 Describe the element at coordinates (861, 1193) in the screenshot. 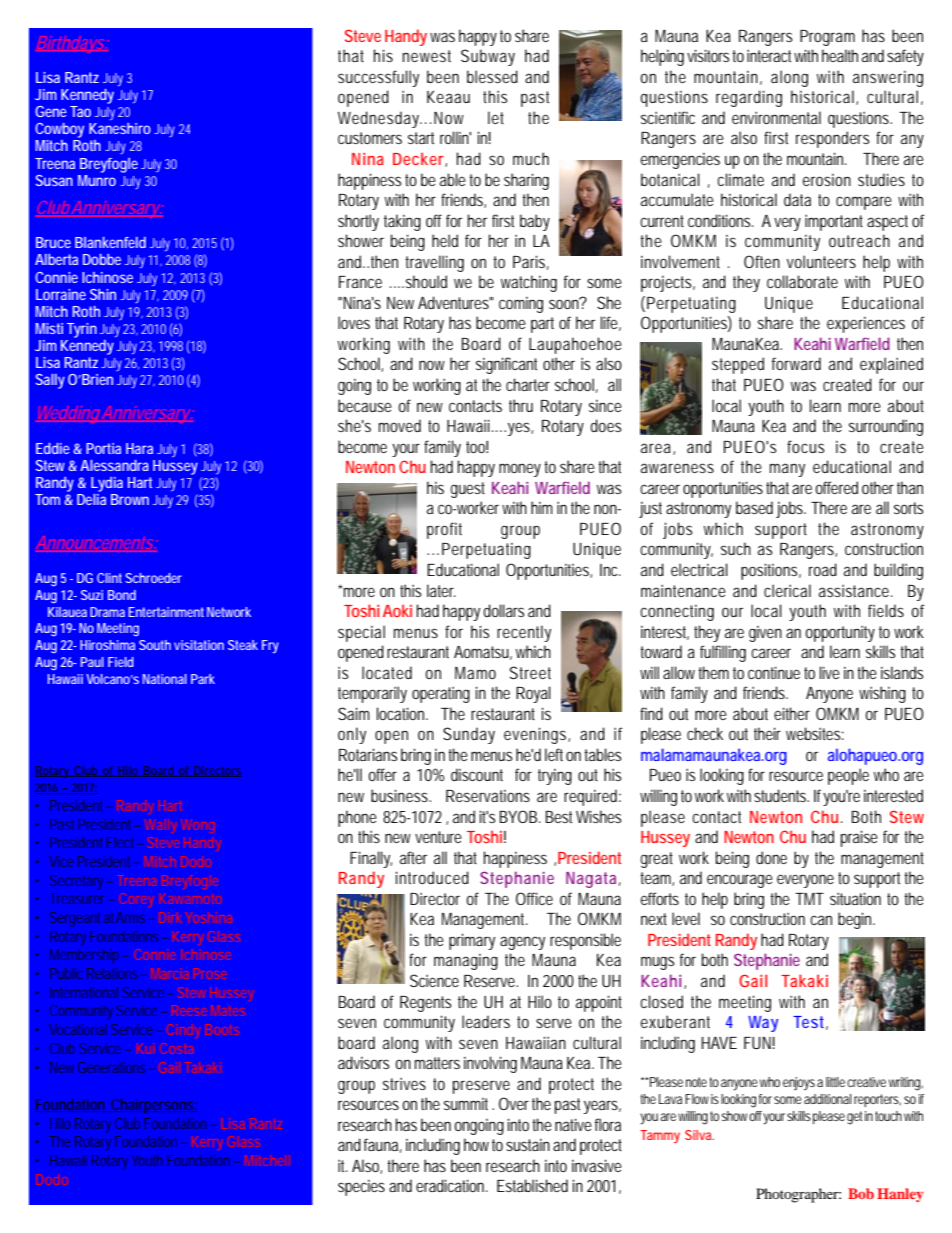

I see `Bob` at that location.
